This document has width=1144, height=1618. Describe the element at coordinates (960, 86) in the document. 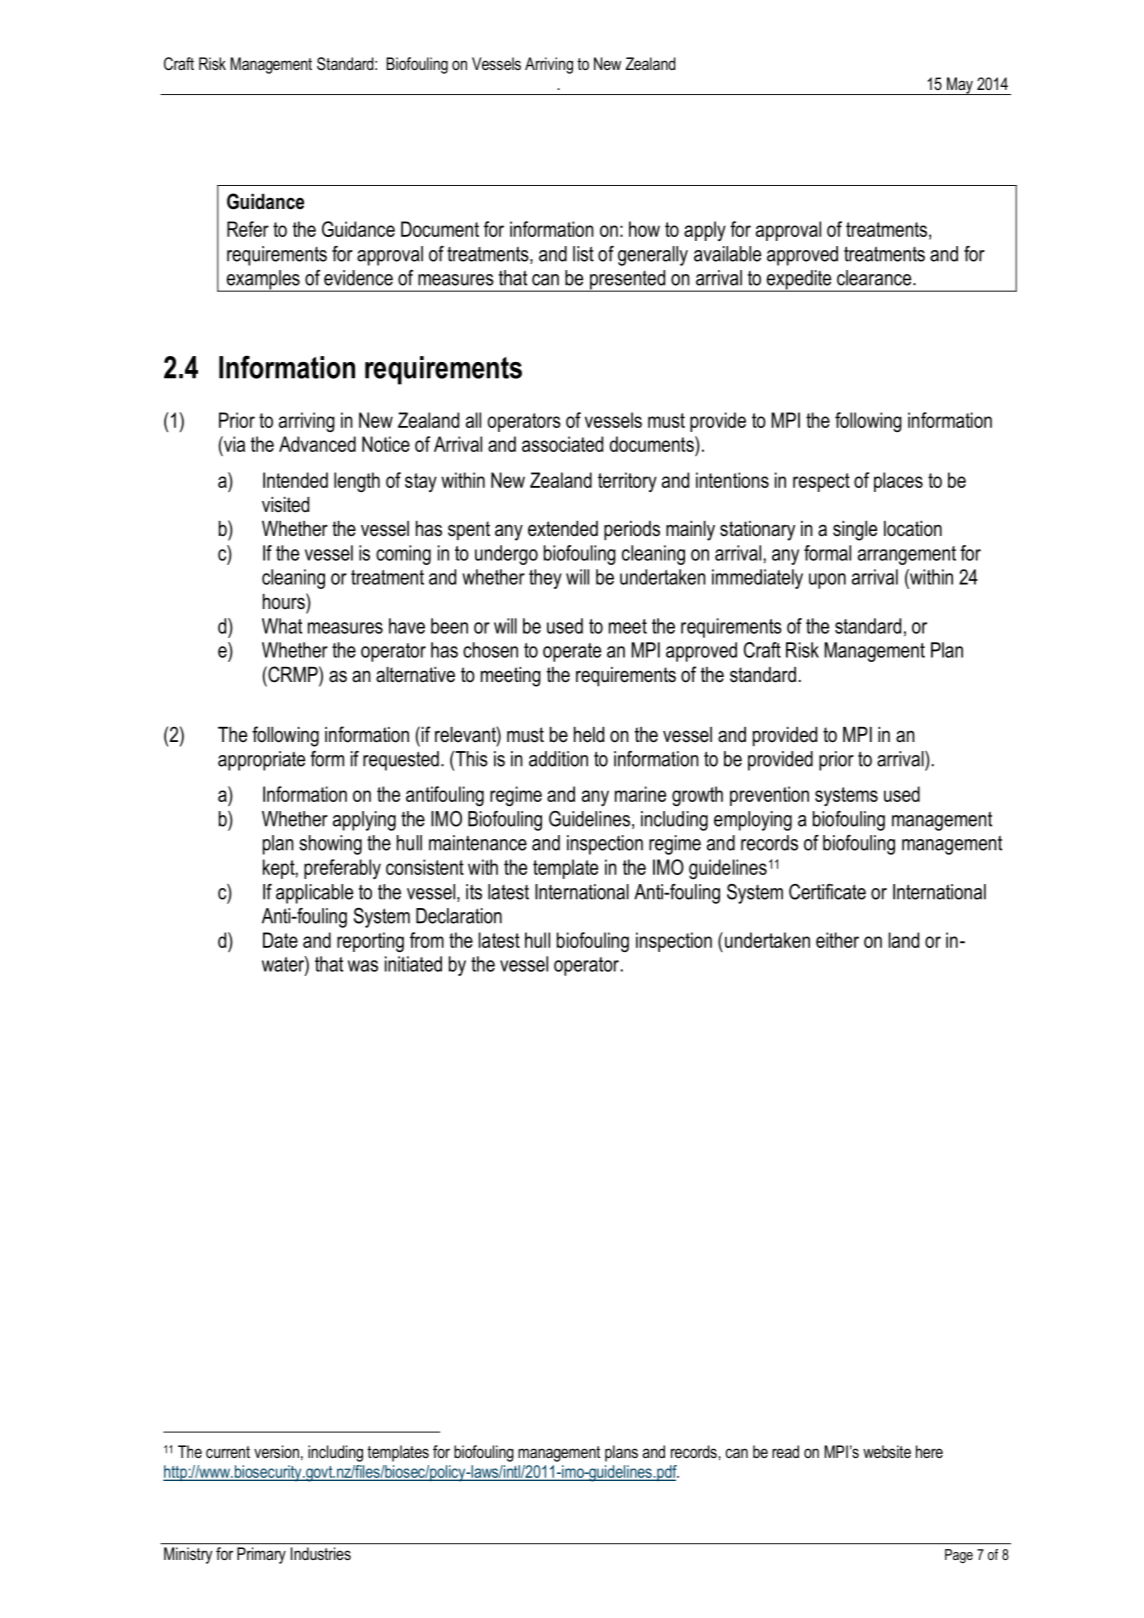

I see `May` at that location.
